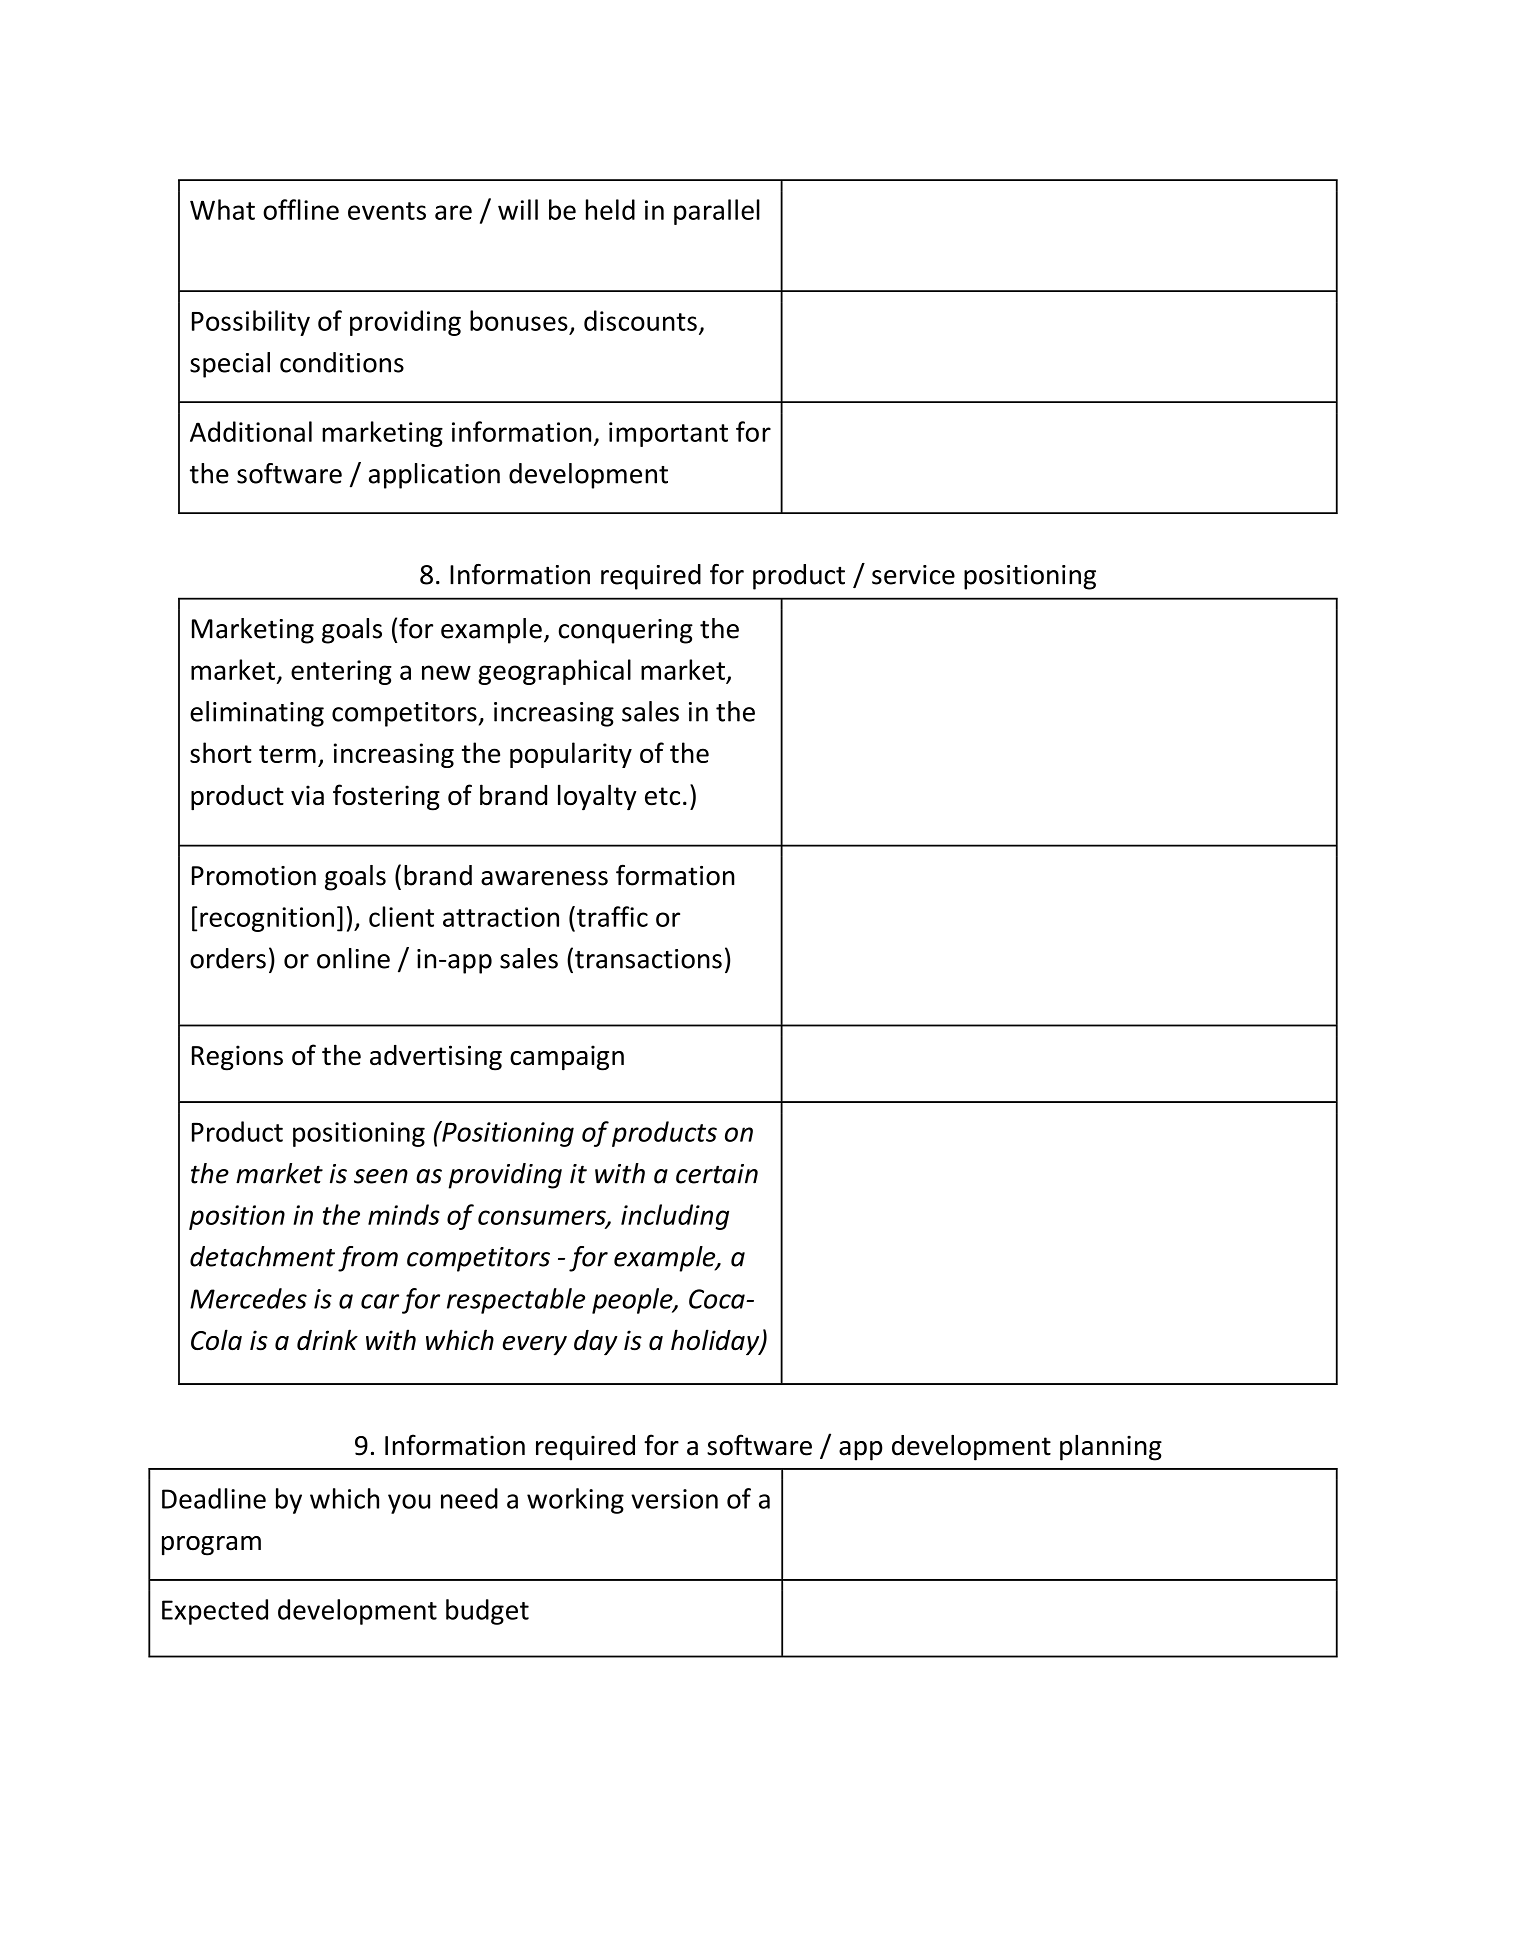 The height and width of the screenshot is (1959, 1514). Describe the element at coordinates (211, 1546) in the screenshot. I see `program` at that location.
